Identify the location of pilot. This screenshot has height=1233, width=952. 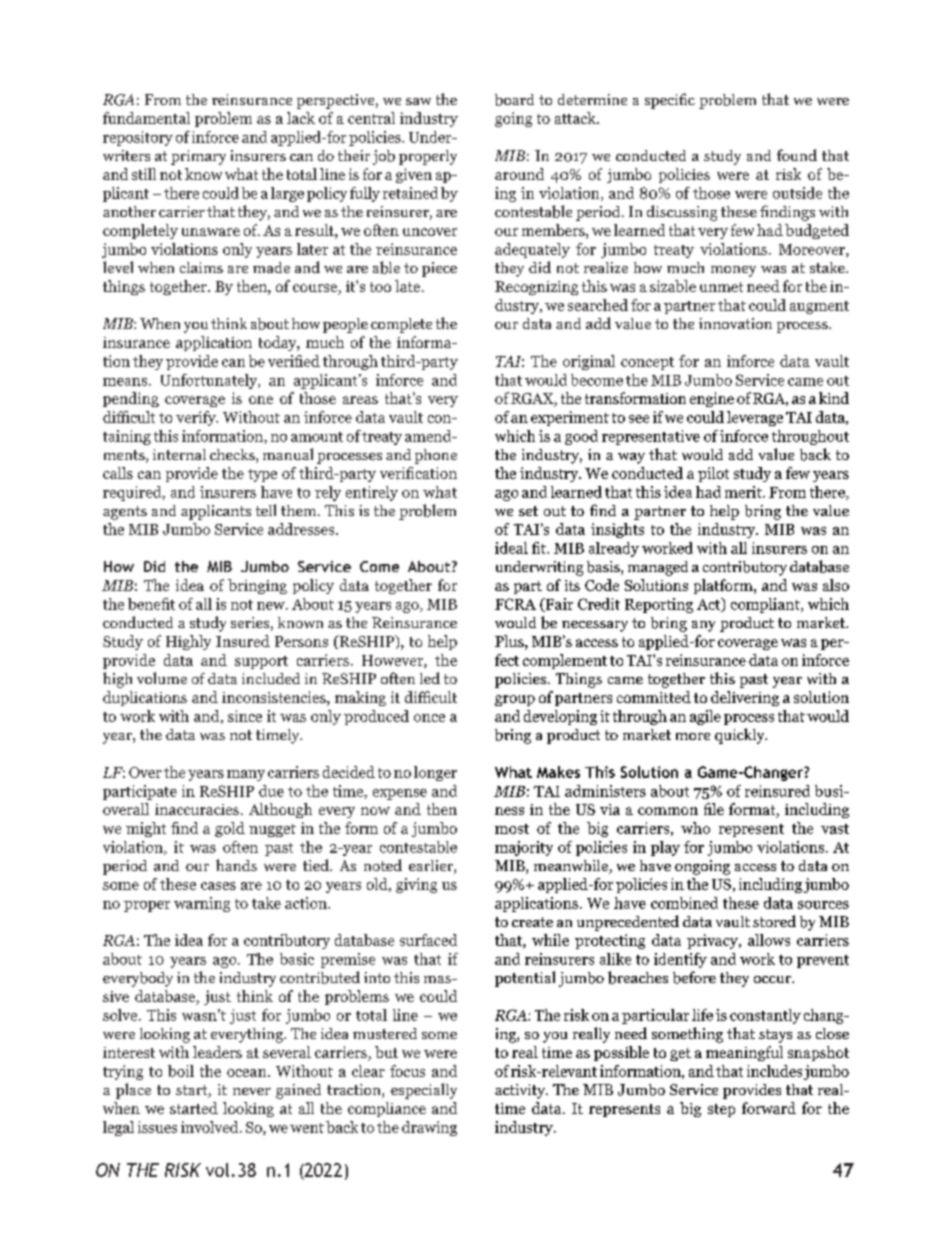
(713, 474).
